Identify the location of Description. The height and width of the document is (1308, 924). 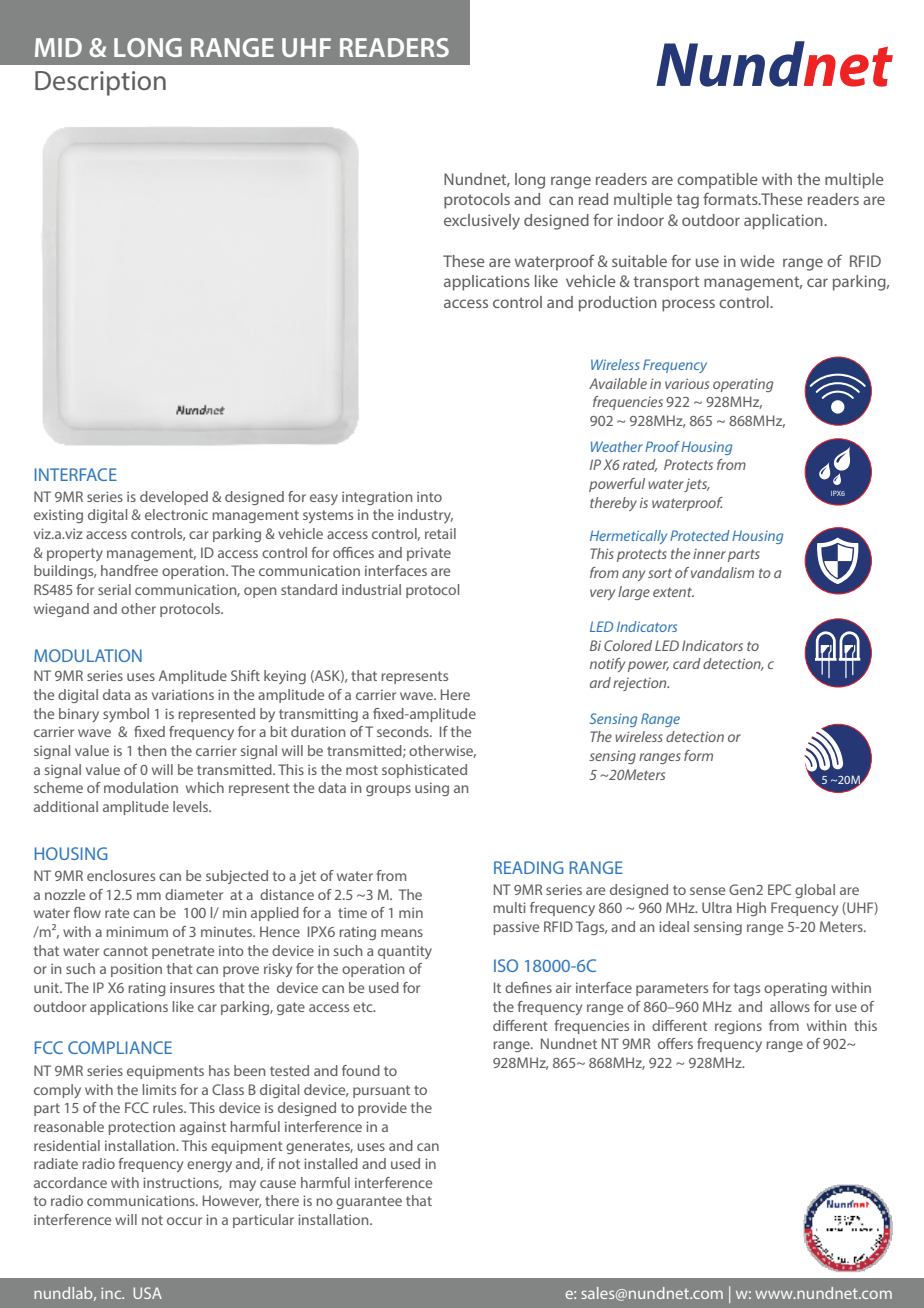
(100, 83).
